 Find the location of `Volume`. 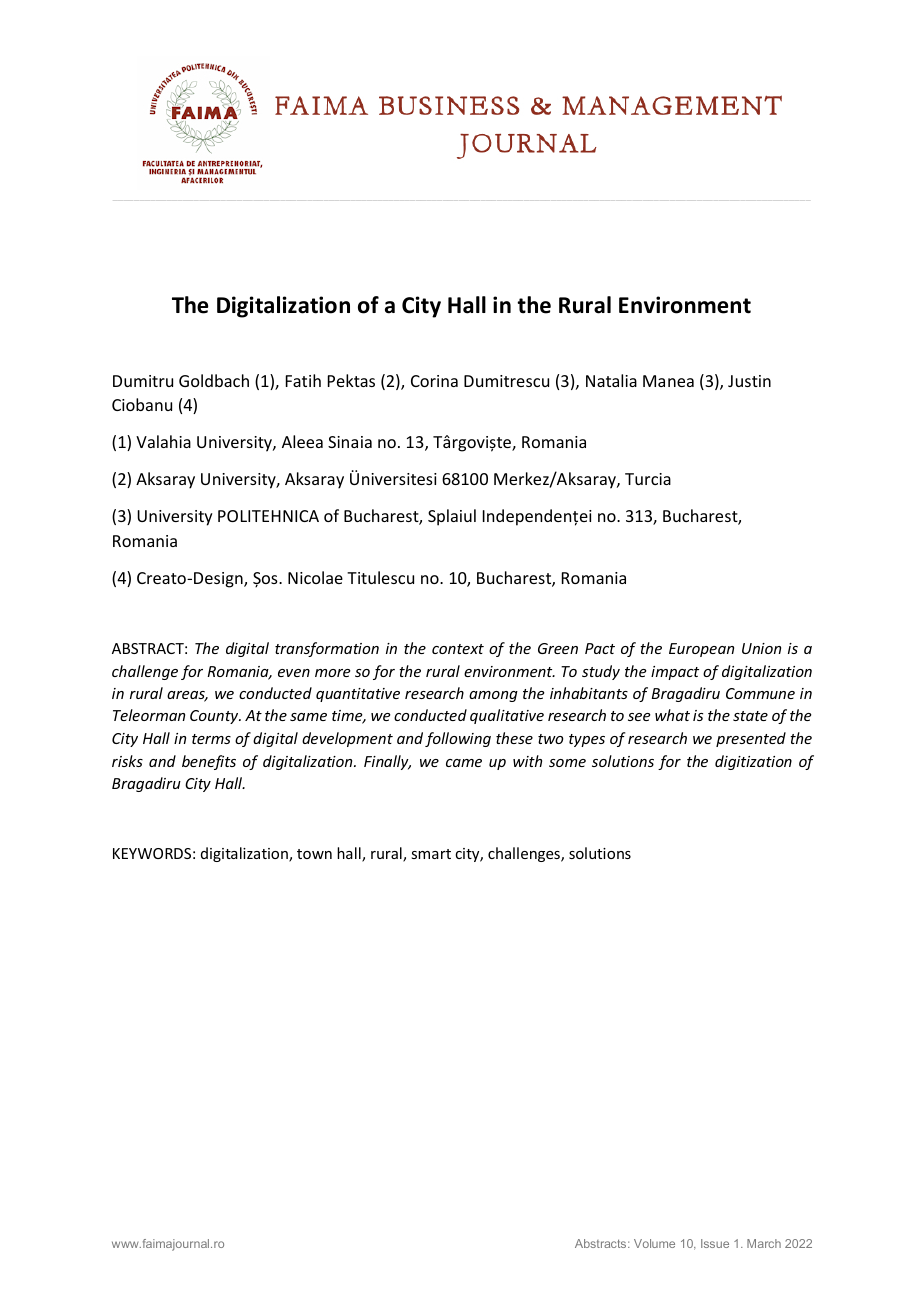

Volume is located at coordinates (654, 1243).
